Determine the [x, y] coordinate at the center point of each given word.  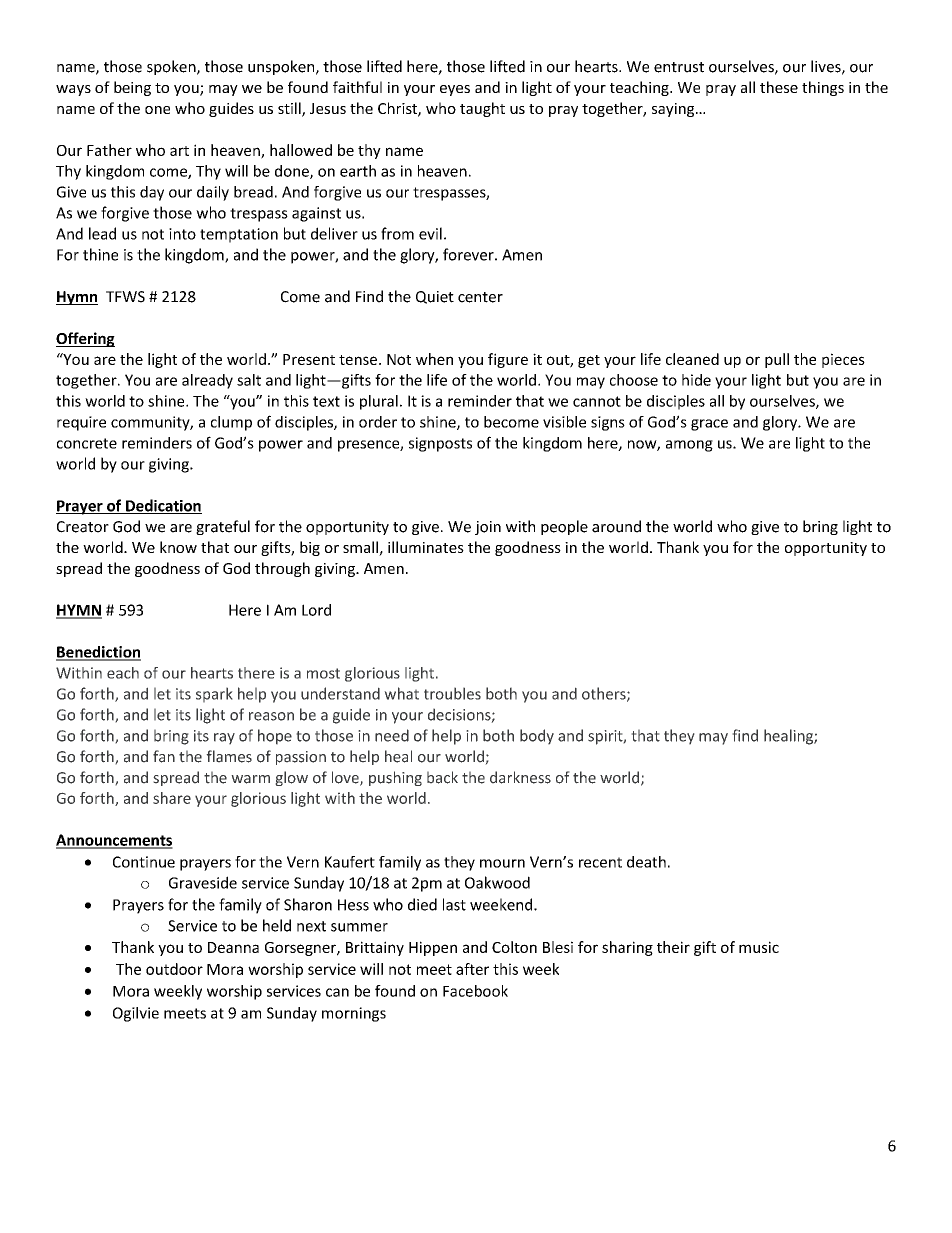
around [616, 526]
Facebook [475, 991]
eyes [455, 90]
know [178, 547]
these [779, 87]
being [132, 88]
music [759, 947]
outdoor [174, 969]
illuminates [426, 547]
